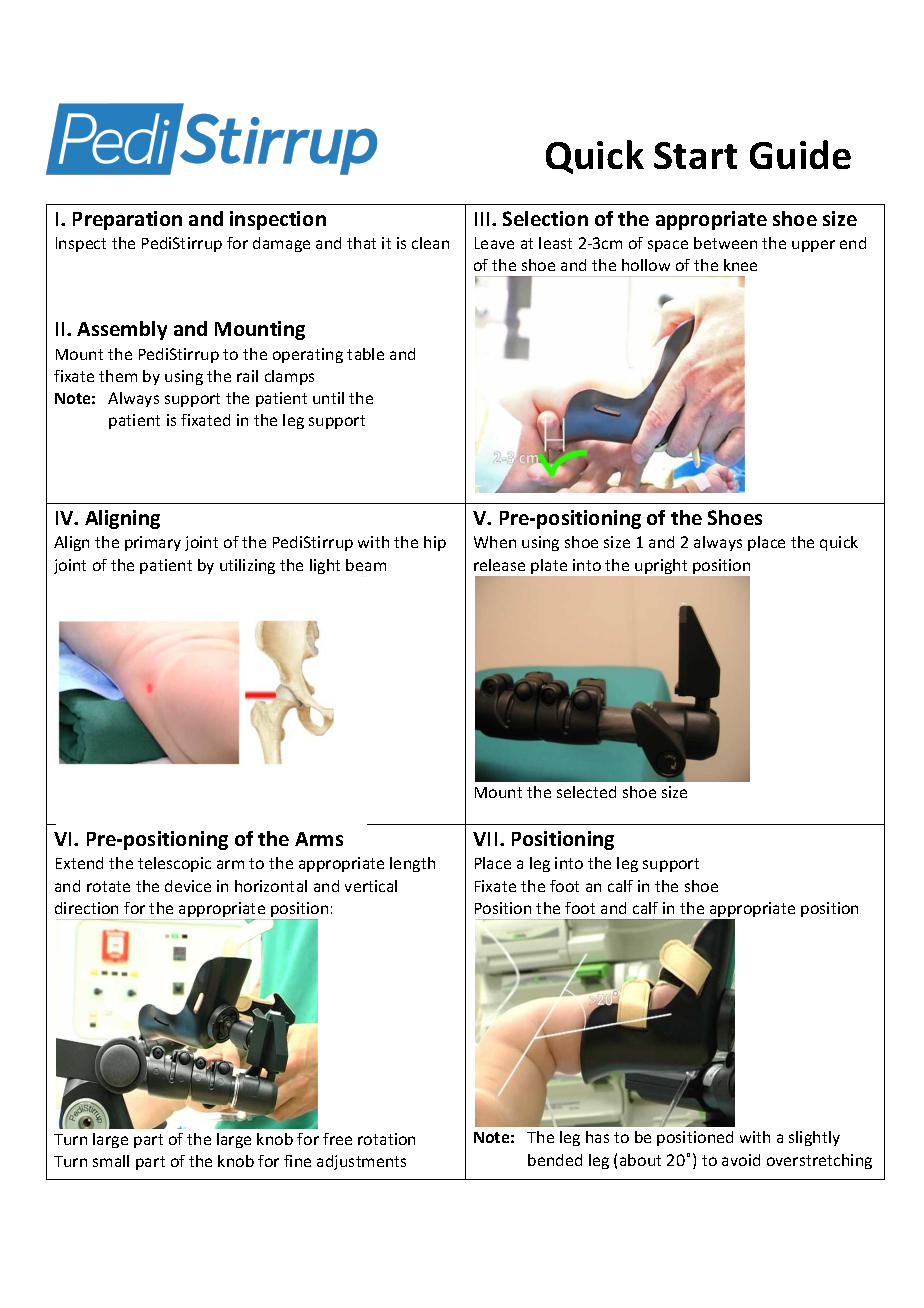 This screenshot has height=1308, width=924. What do you see at coordinates (695, 155) in the screenshot?
I see `Start` at bounding box center [695, 155].
